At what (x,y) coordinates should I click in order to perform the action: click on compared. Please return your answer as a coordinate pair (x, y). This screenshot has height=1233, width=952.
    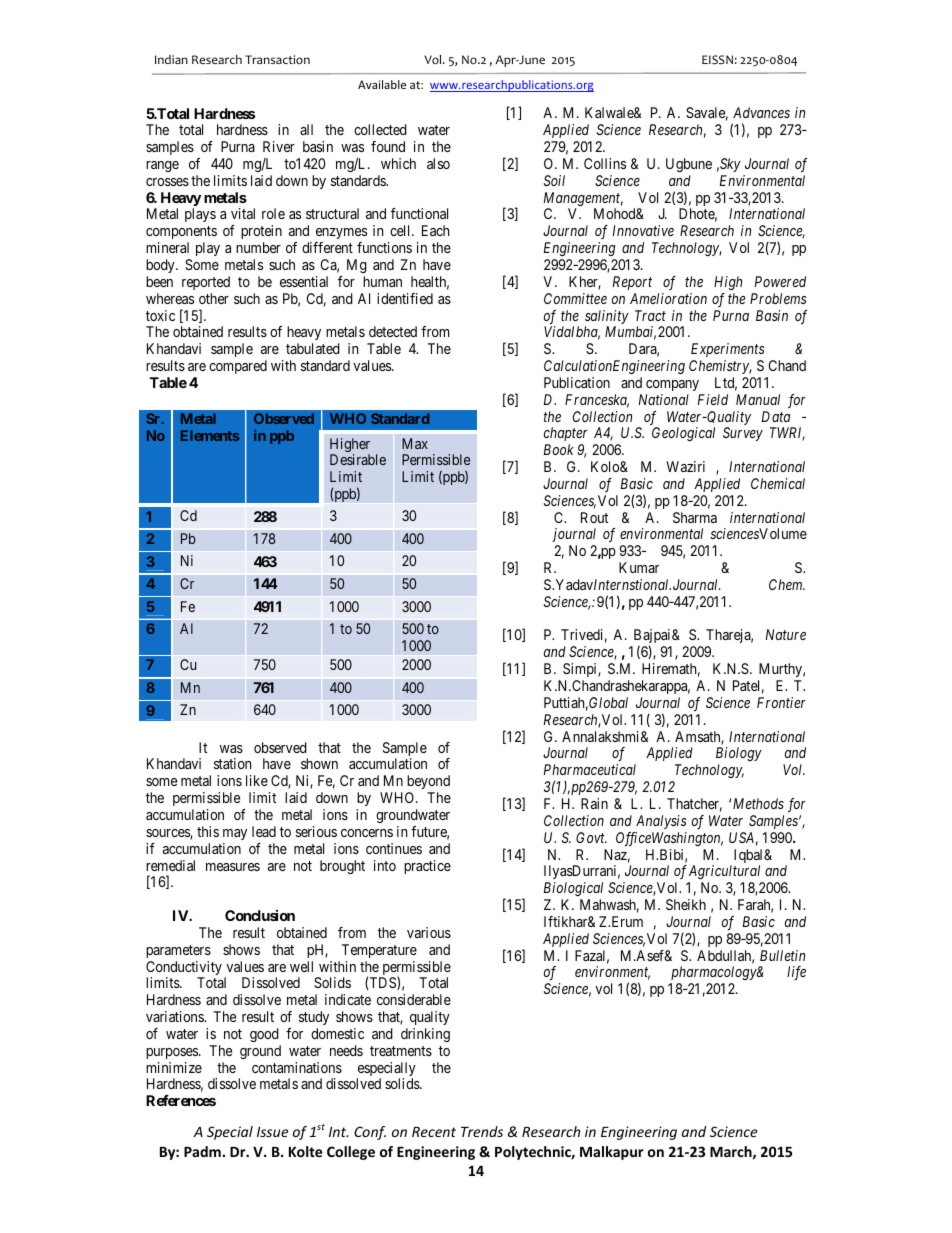
    Looking at the image, I should click on (238, 367).
